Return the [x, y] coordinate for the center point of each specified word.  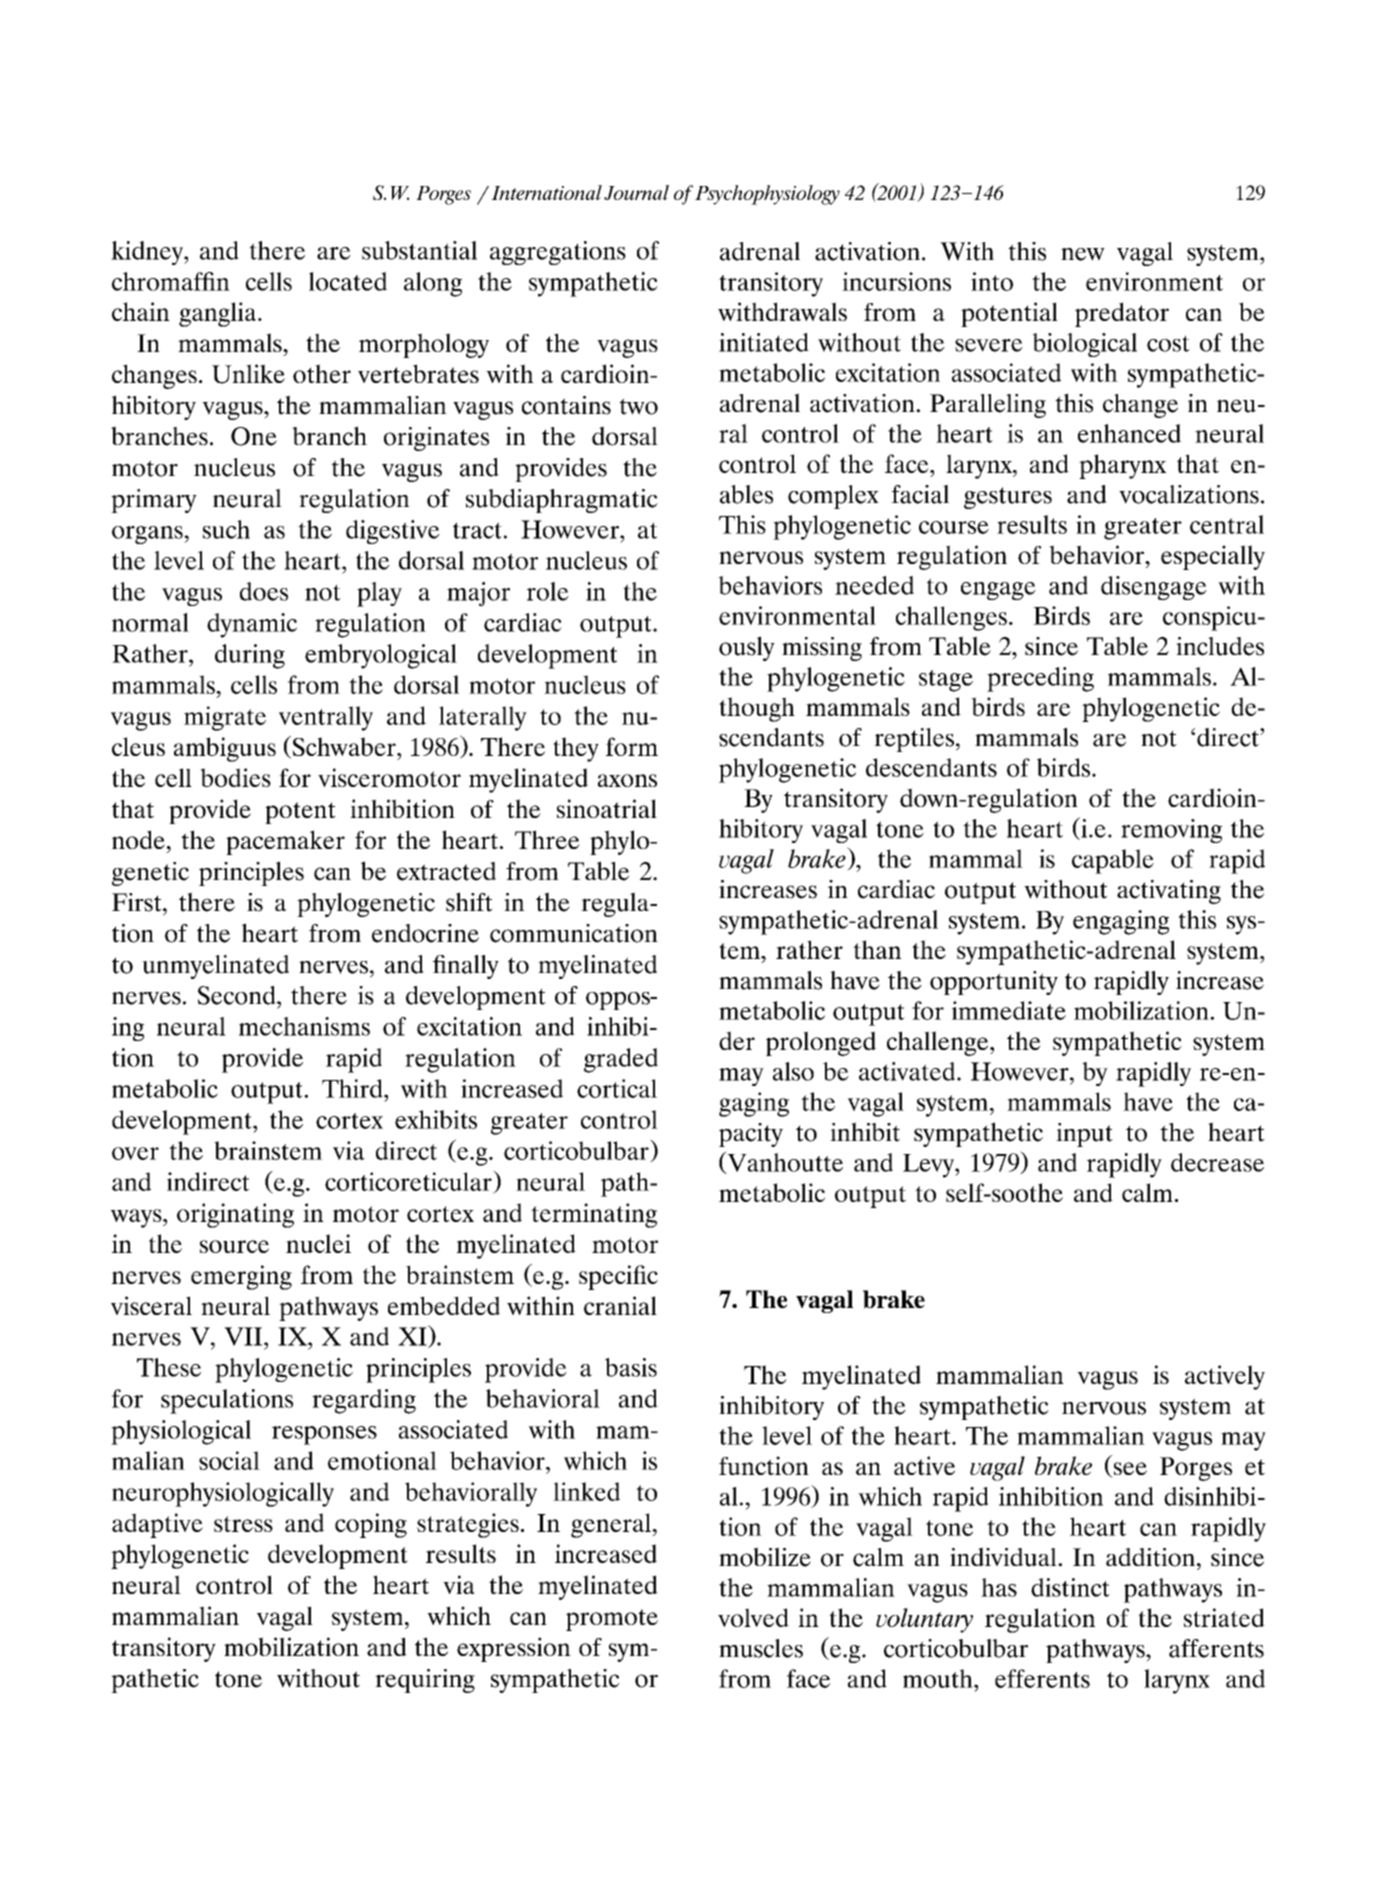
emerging [241, 1277]
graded [621, 1060]
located [348, 281]
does [264, 591]
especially [1213, 557]
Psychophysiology [767, 195]
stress [243, 1524]
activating [1169, 892]
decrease [1217, 1162]
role [548, 591]
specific [618, 1277]
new [1083, 254]
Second [238, 995]
